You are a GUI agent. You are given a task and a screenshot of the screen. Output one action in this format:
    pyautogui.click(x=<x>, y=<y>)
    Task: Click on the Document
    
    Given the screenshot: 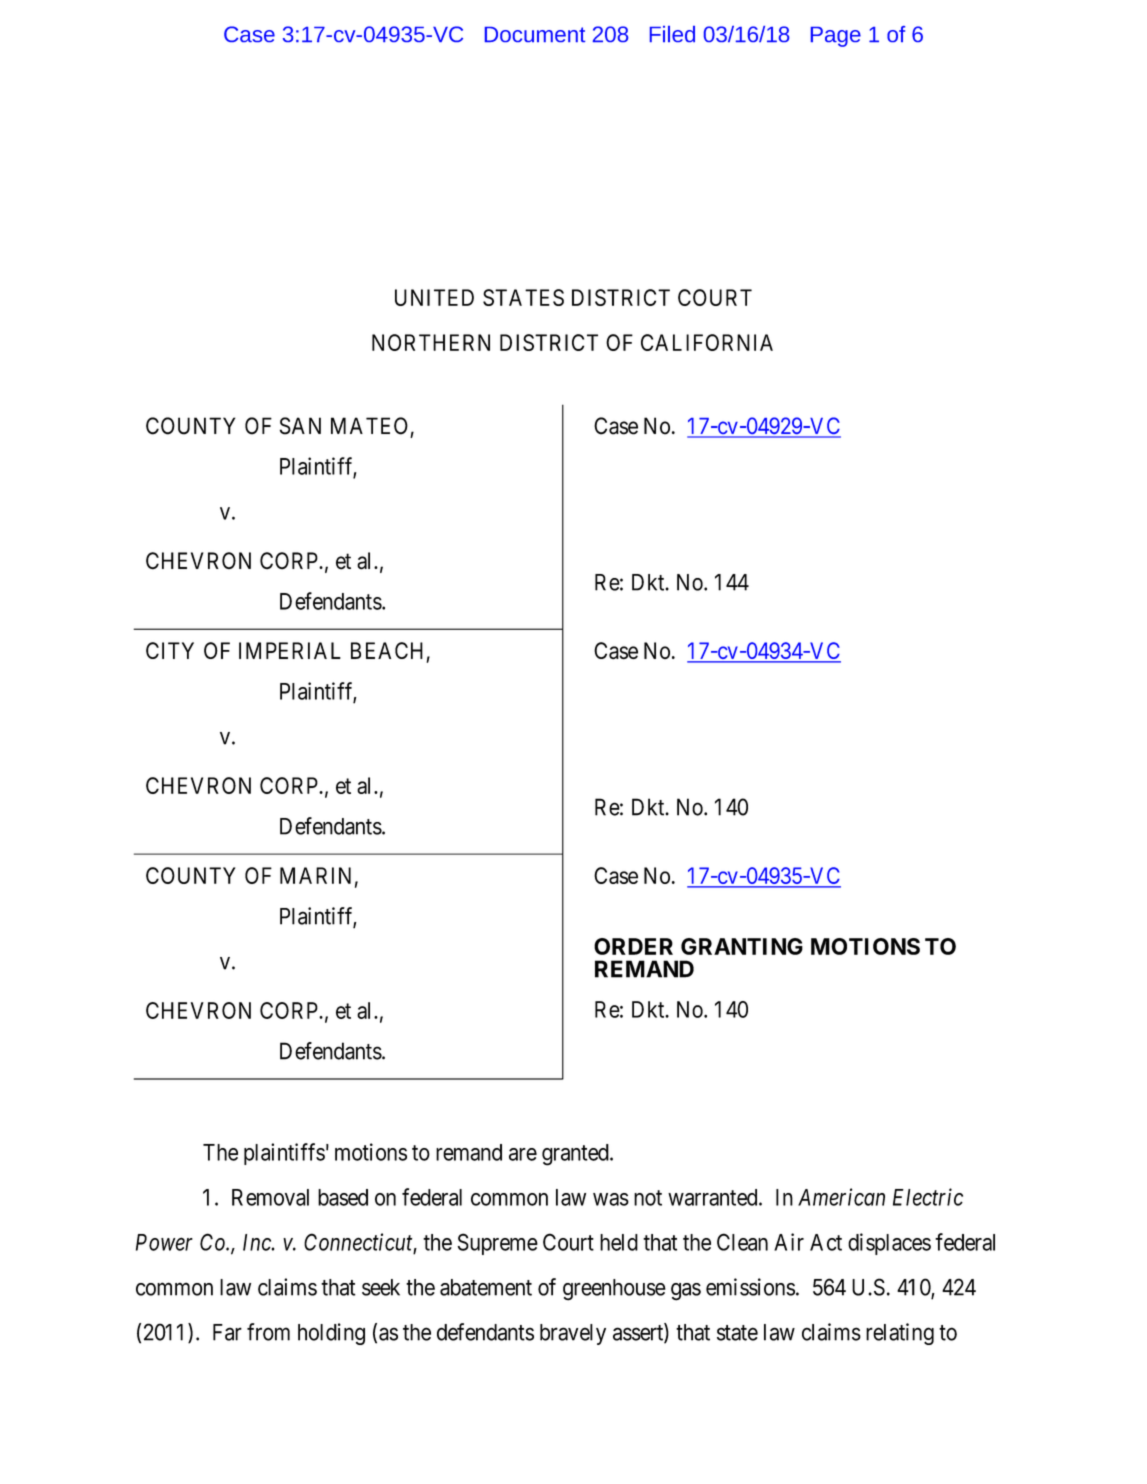 What is the action you would take?
    pyautogui.click(x=535, y=34)
